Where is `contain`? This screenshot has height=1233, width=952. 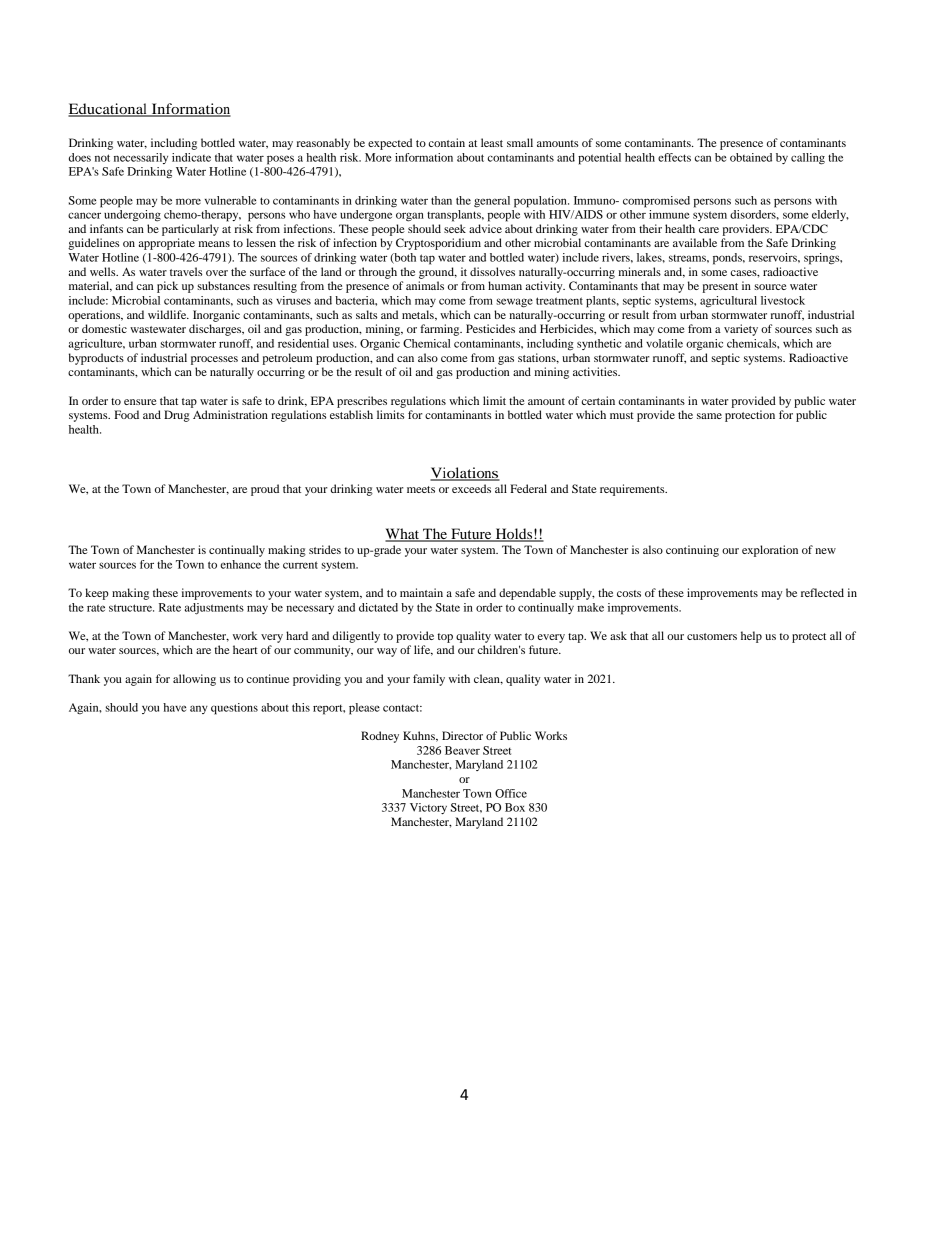
contain is located at coordinates (447, 142).
